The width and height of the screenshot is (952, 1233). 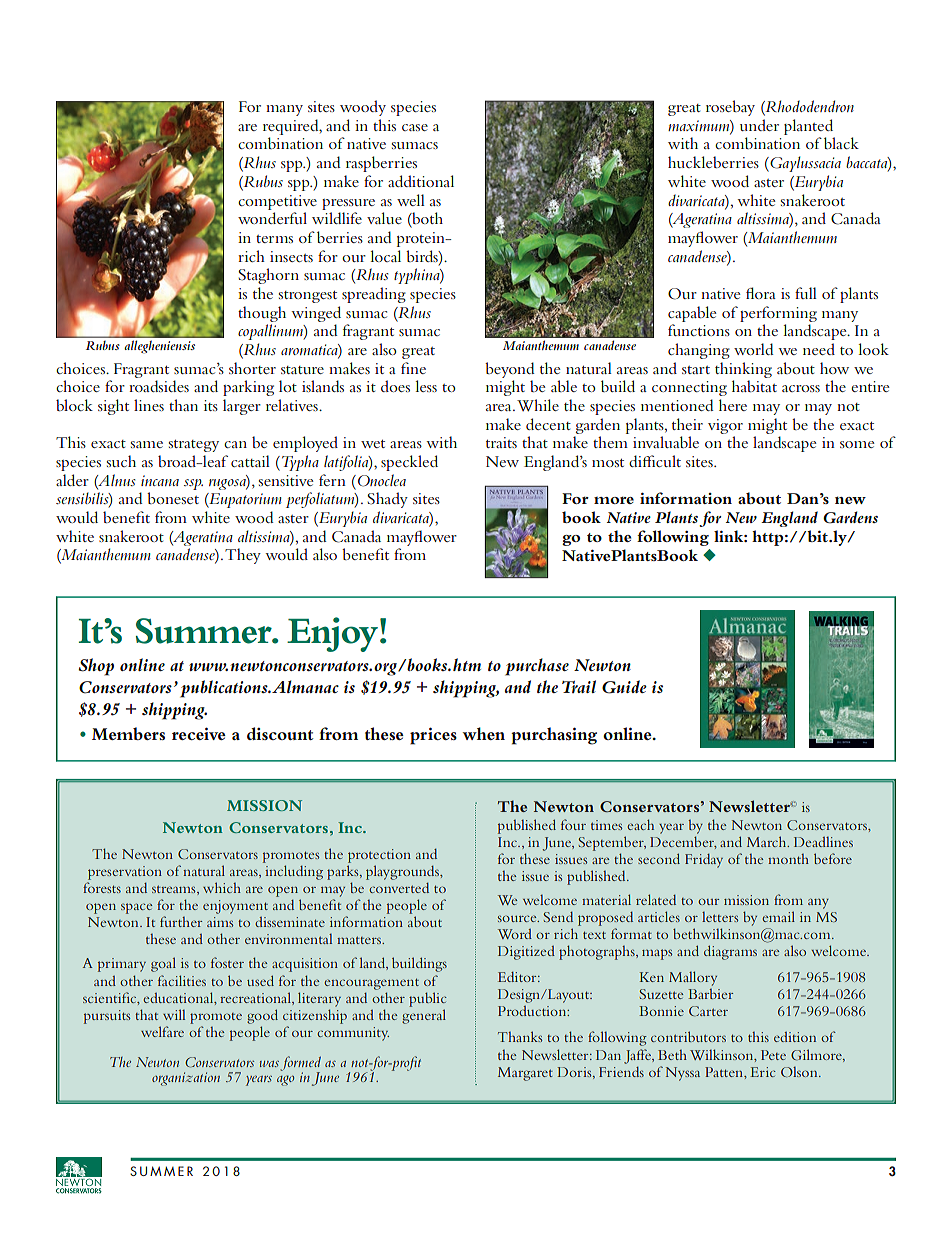 What do you see at coordinates (759, 125) in the screenshot?
I see `under` at bounding box center [759, 125].
